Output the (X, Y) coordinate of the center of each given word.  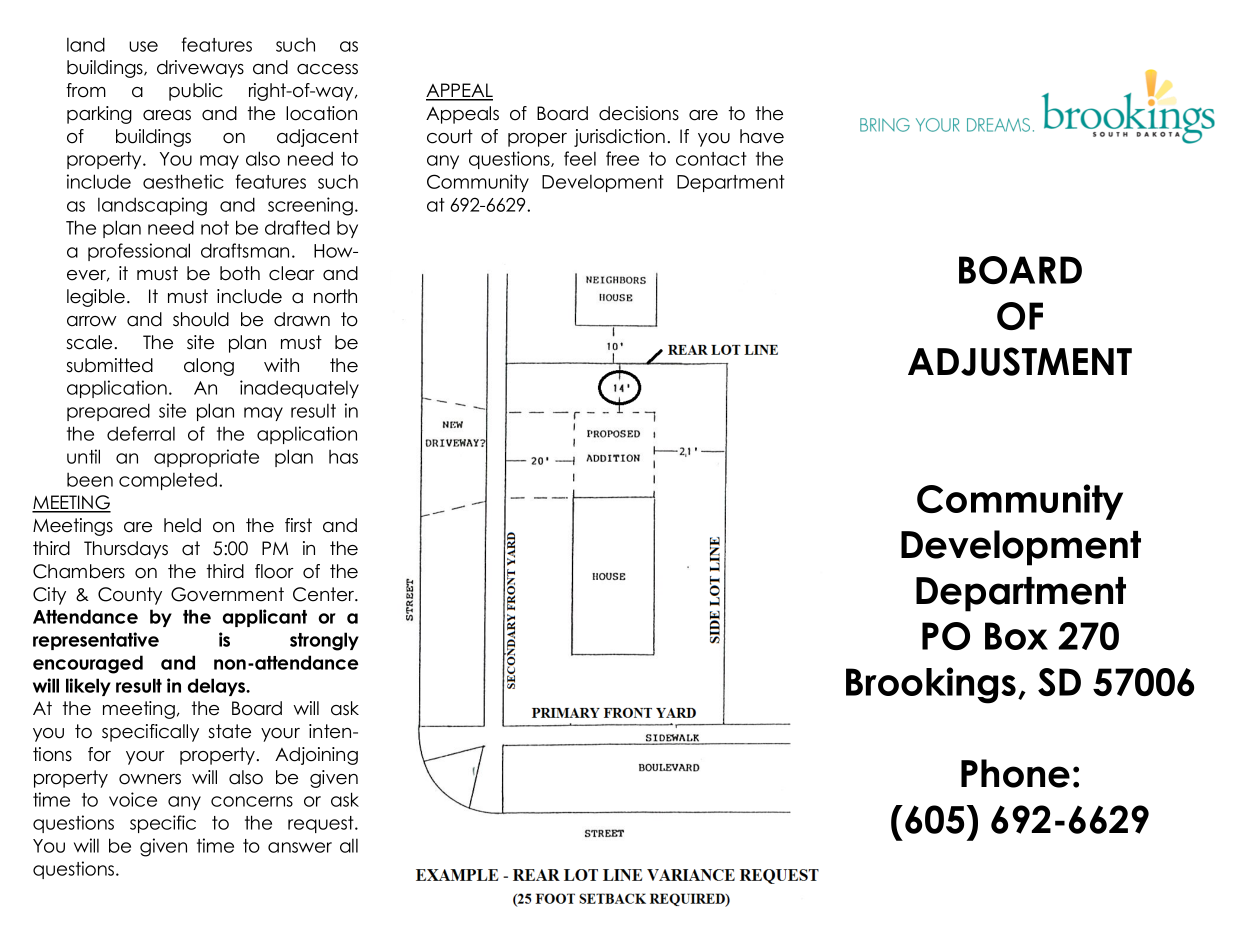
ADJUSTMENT (1020, 361)
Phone (1015, 773)
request (322, 824)
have (762, 136)
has (343, 457)
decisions (639, 113)
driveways (200, 69)
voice (133, 799)
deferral (141, 433)
